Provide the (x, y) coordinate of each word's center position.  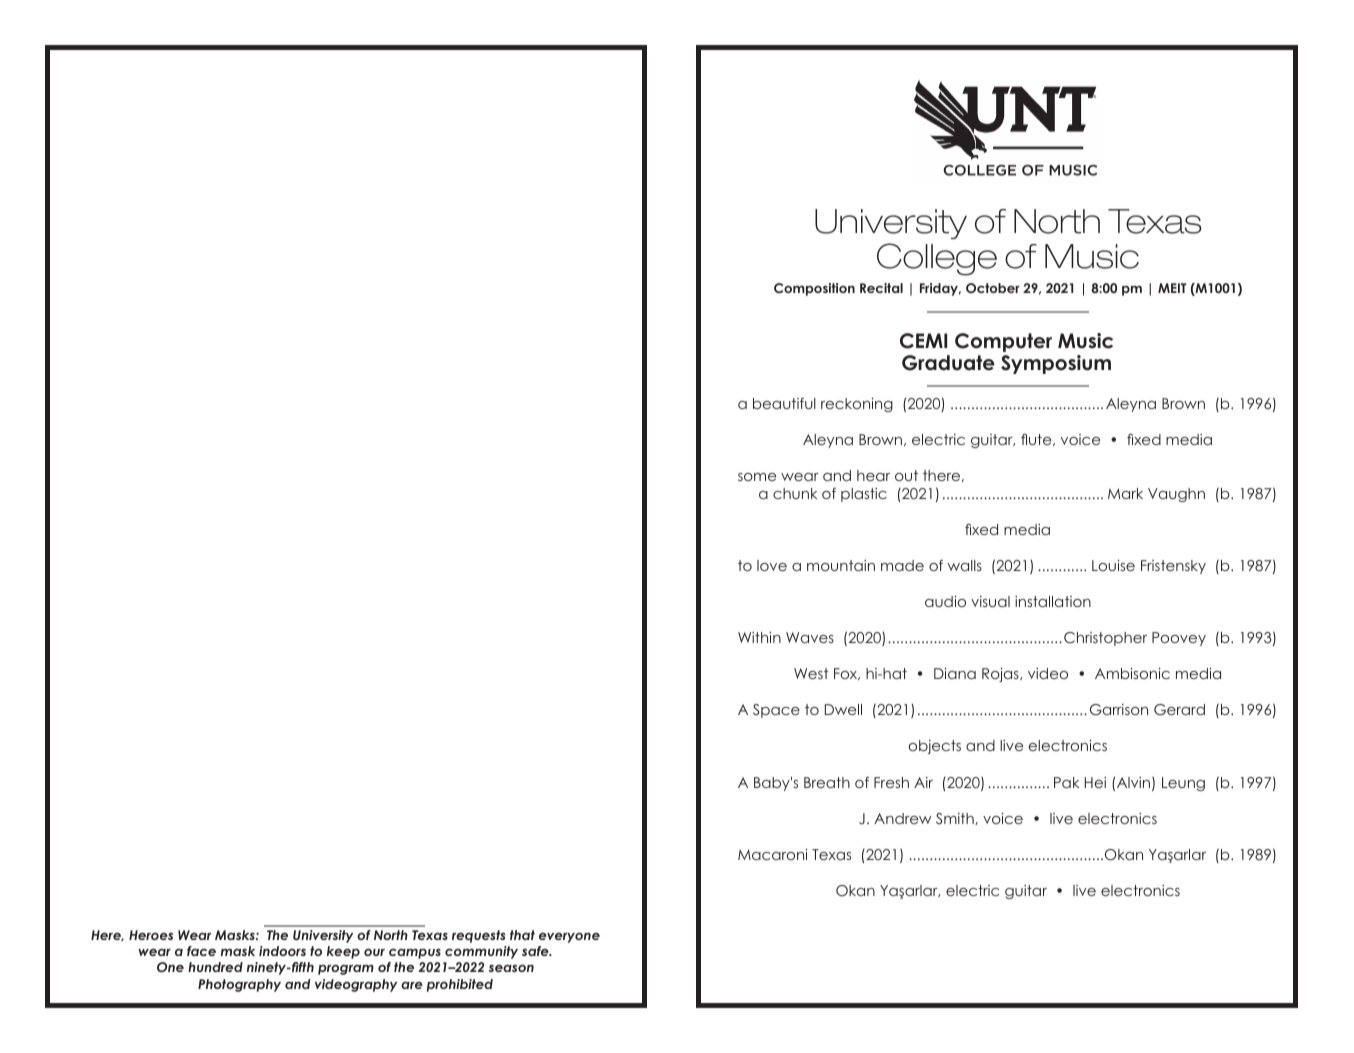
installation (1053, 601)
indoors (282, 951)
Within (759, 637)
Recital (881, 288)
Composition (814, 289)
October (993, 288)
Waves (810, 637)
